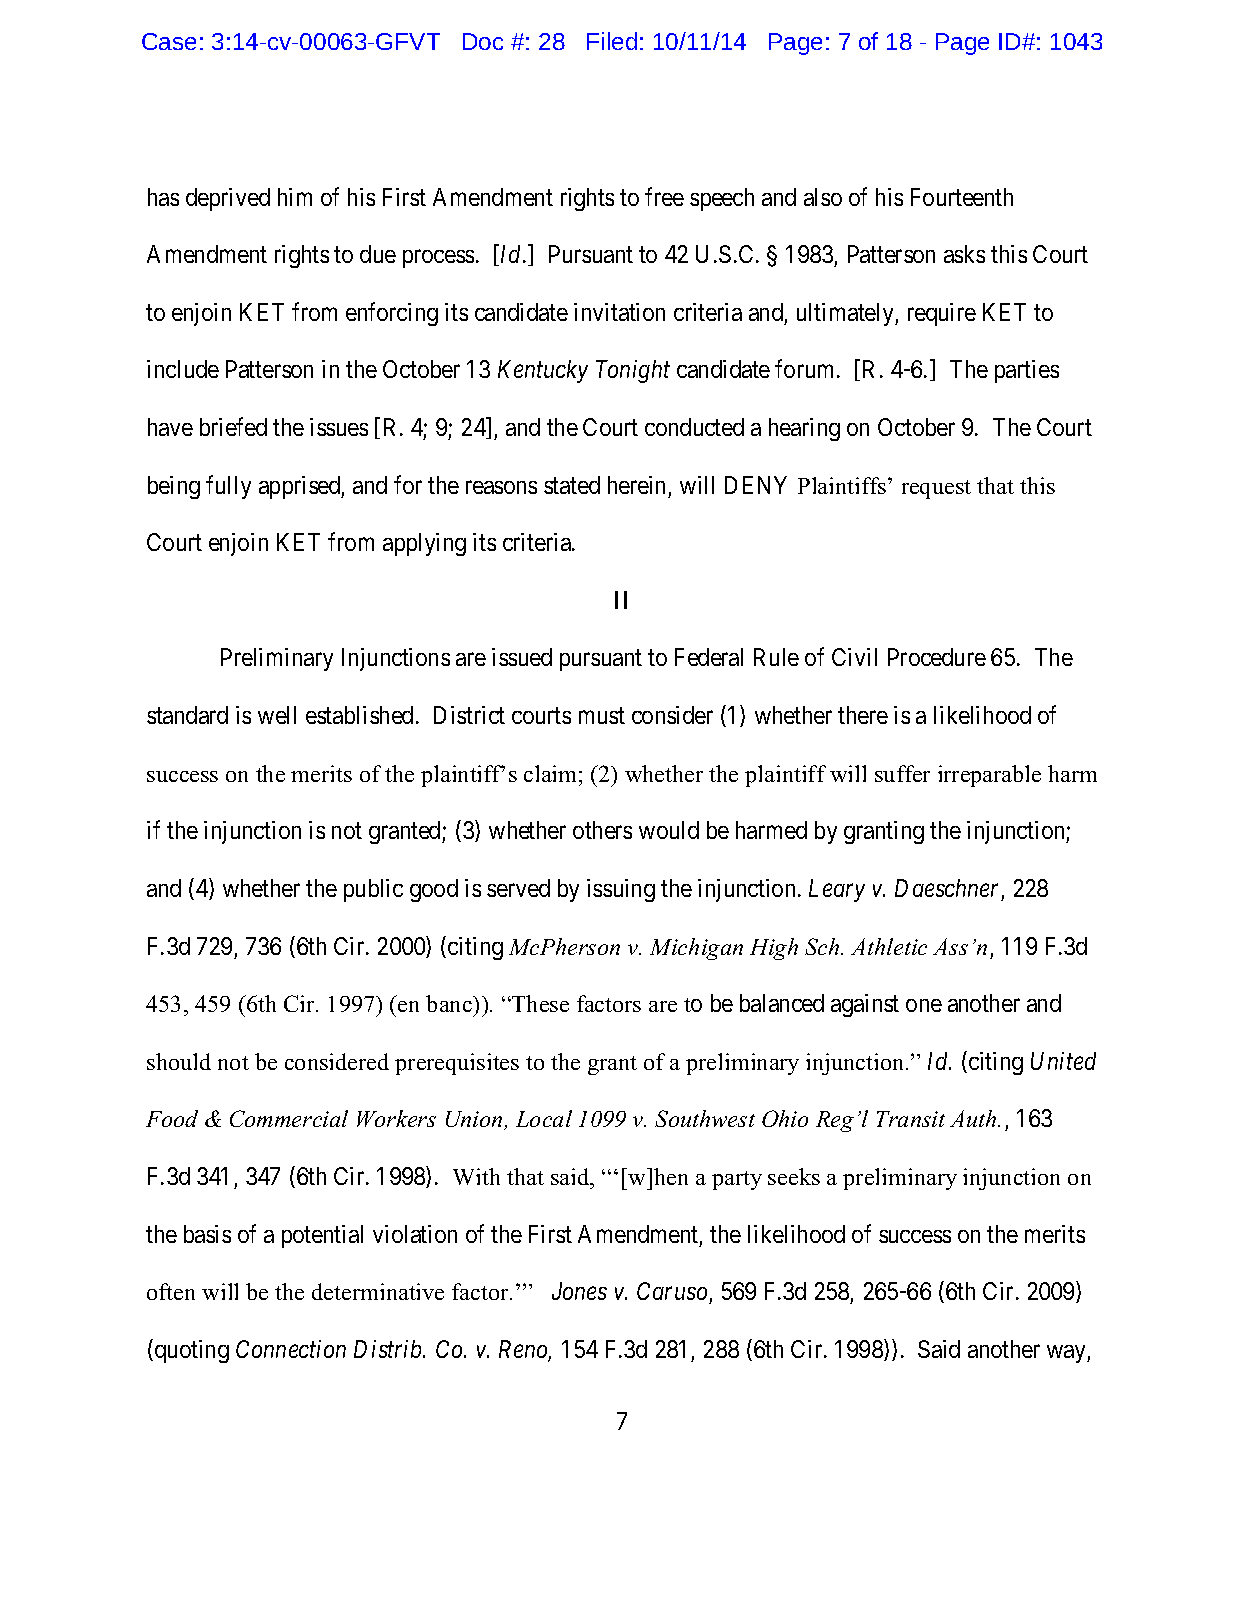  What do you see at coordinates (291, 1349) in the screenshot?
I see `Connection` at bounding box center [291, 1349].
